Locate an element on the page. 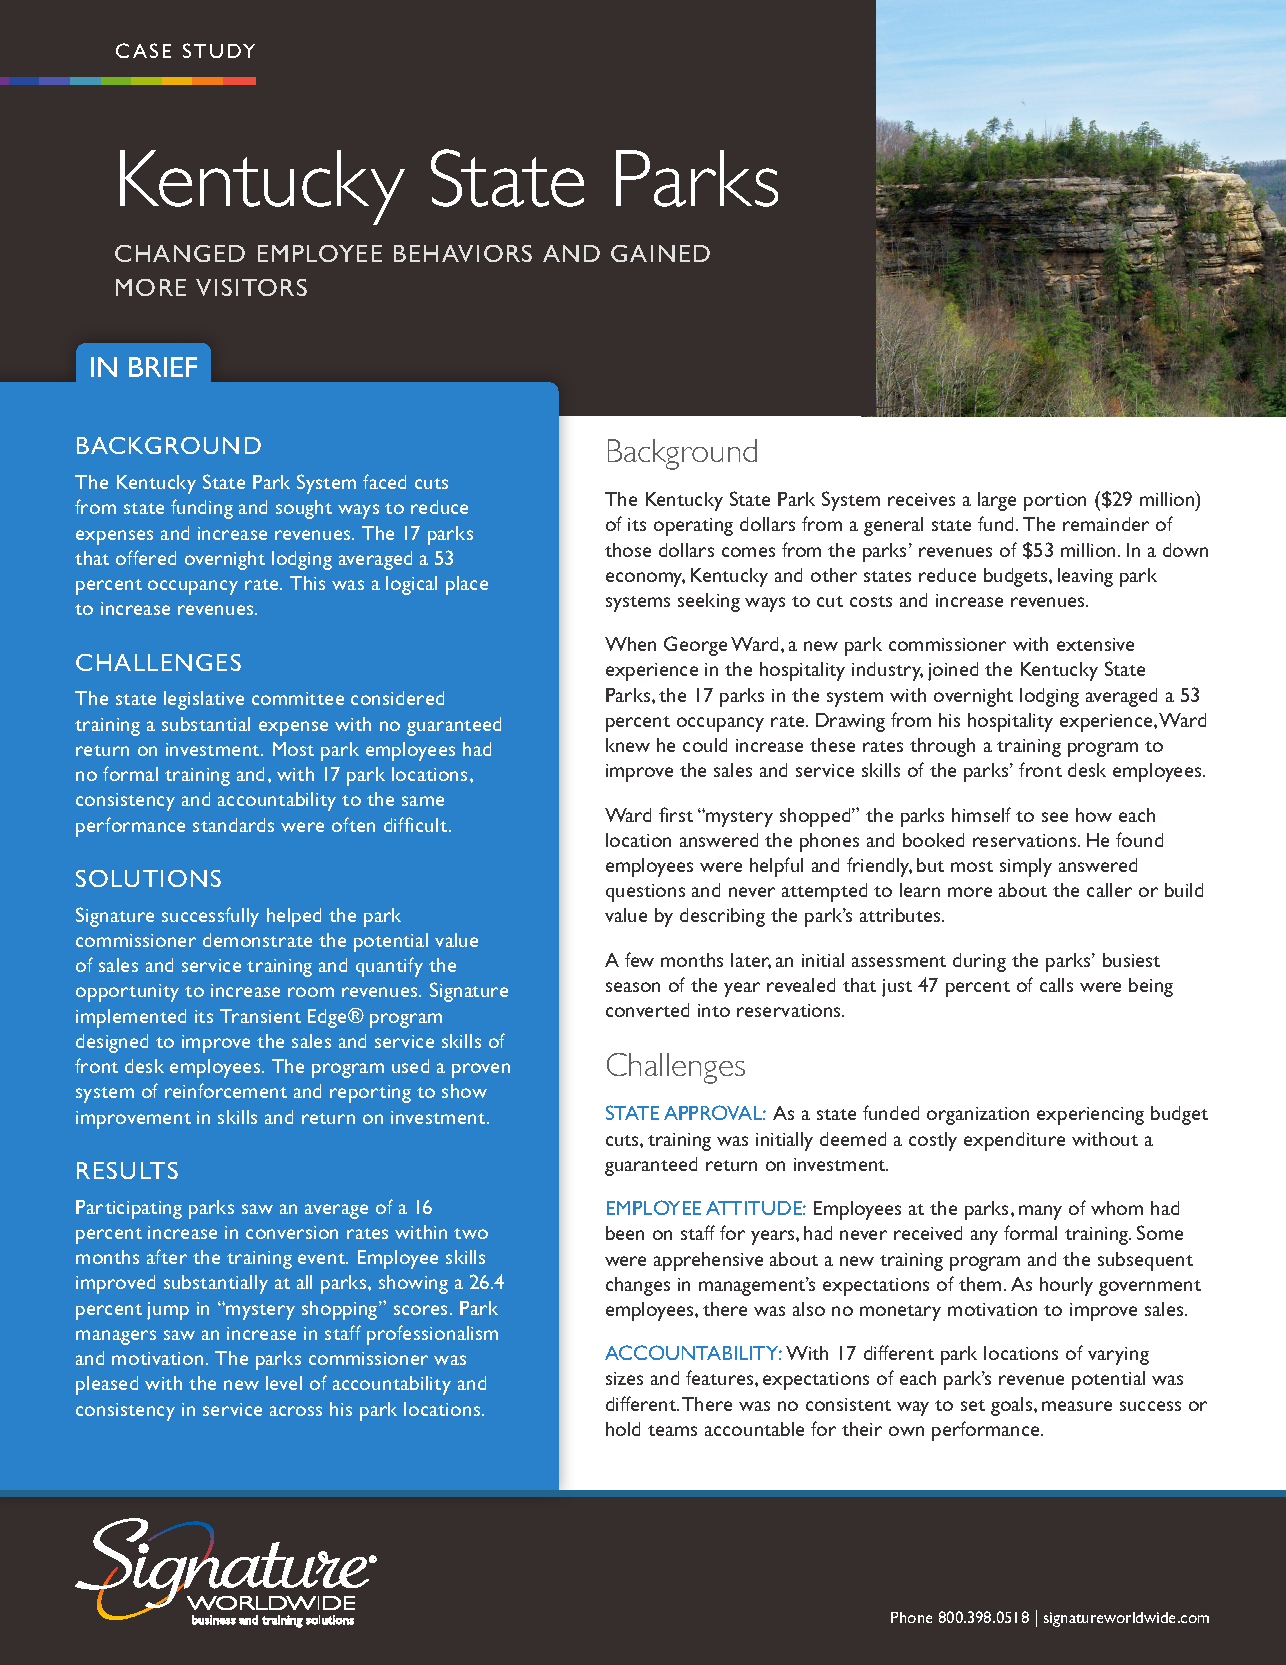 The height and width of the image is (1665, 1286). standards is located at coordinates (233, 825).
